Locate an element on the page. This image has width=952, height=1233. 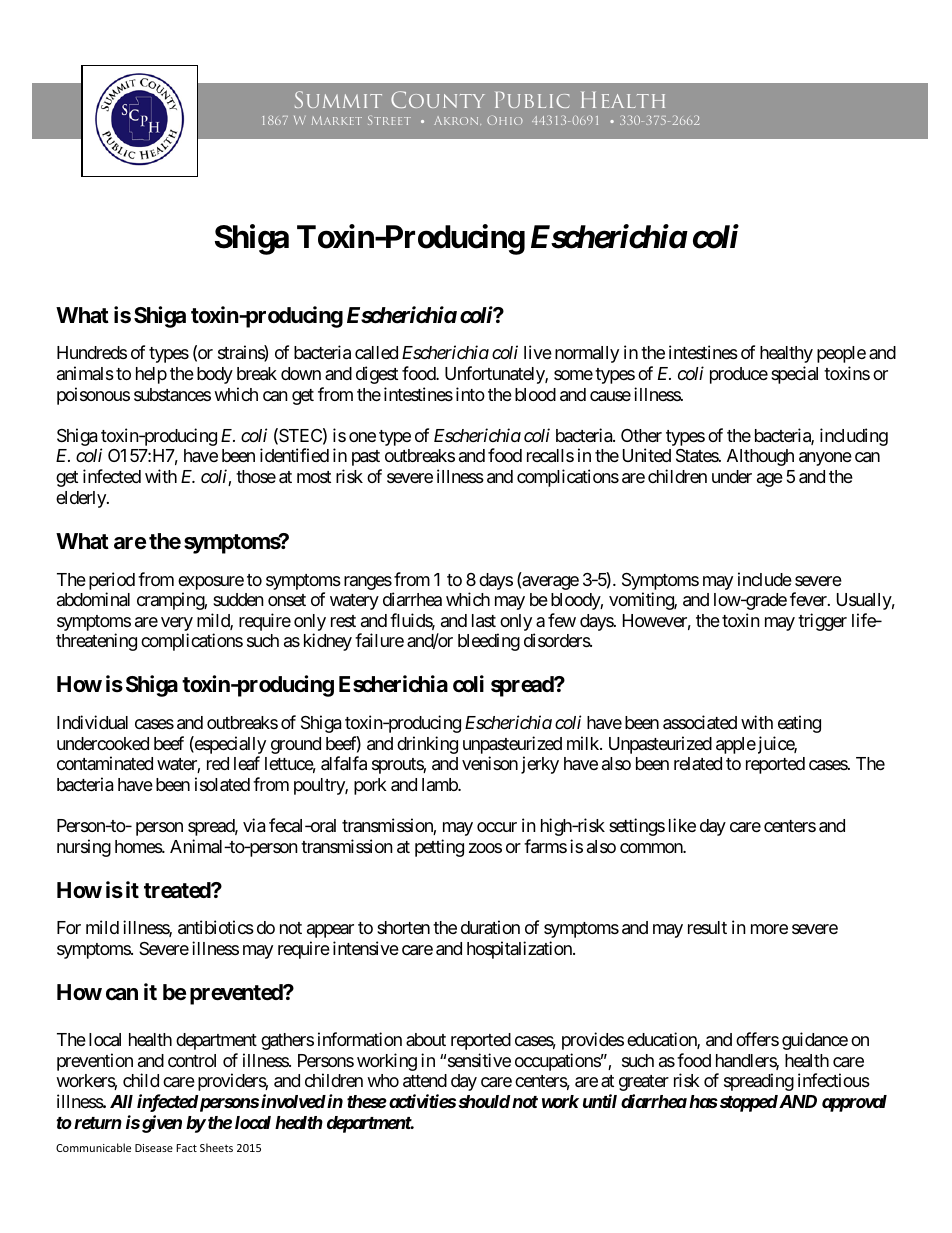
attend is located at coordinates (425, 1081).
